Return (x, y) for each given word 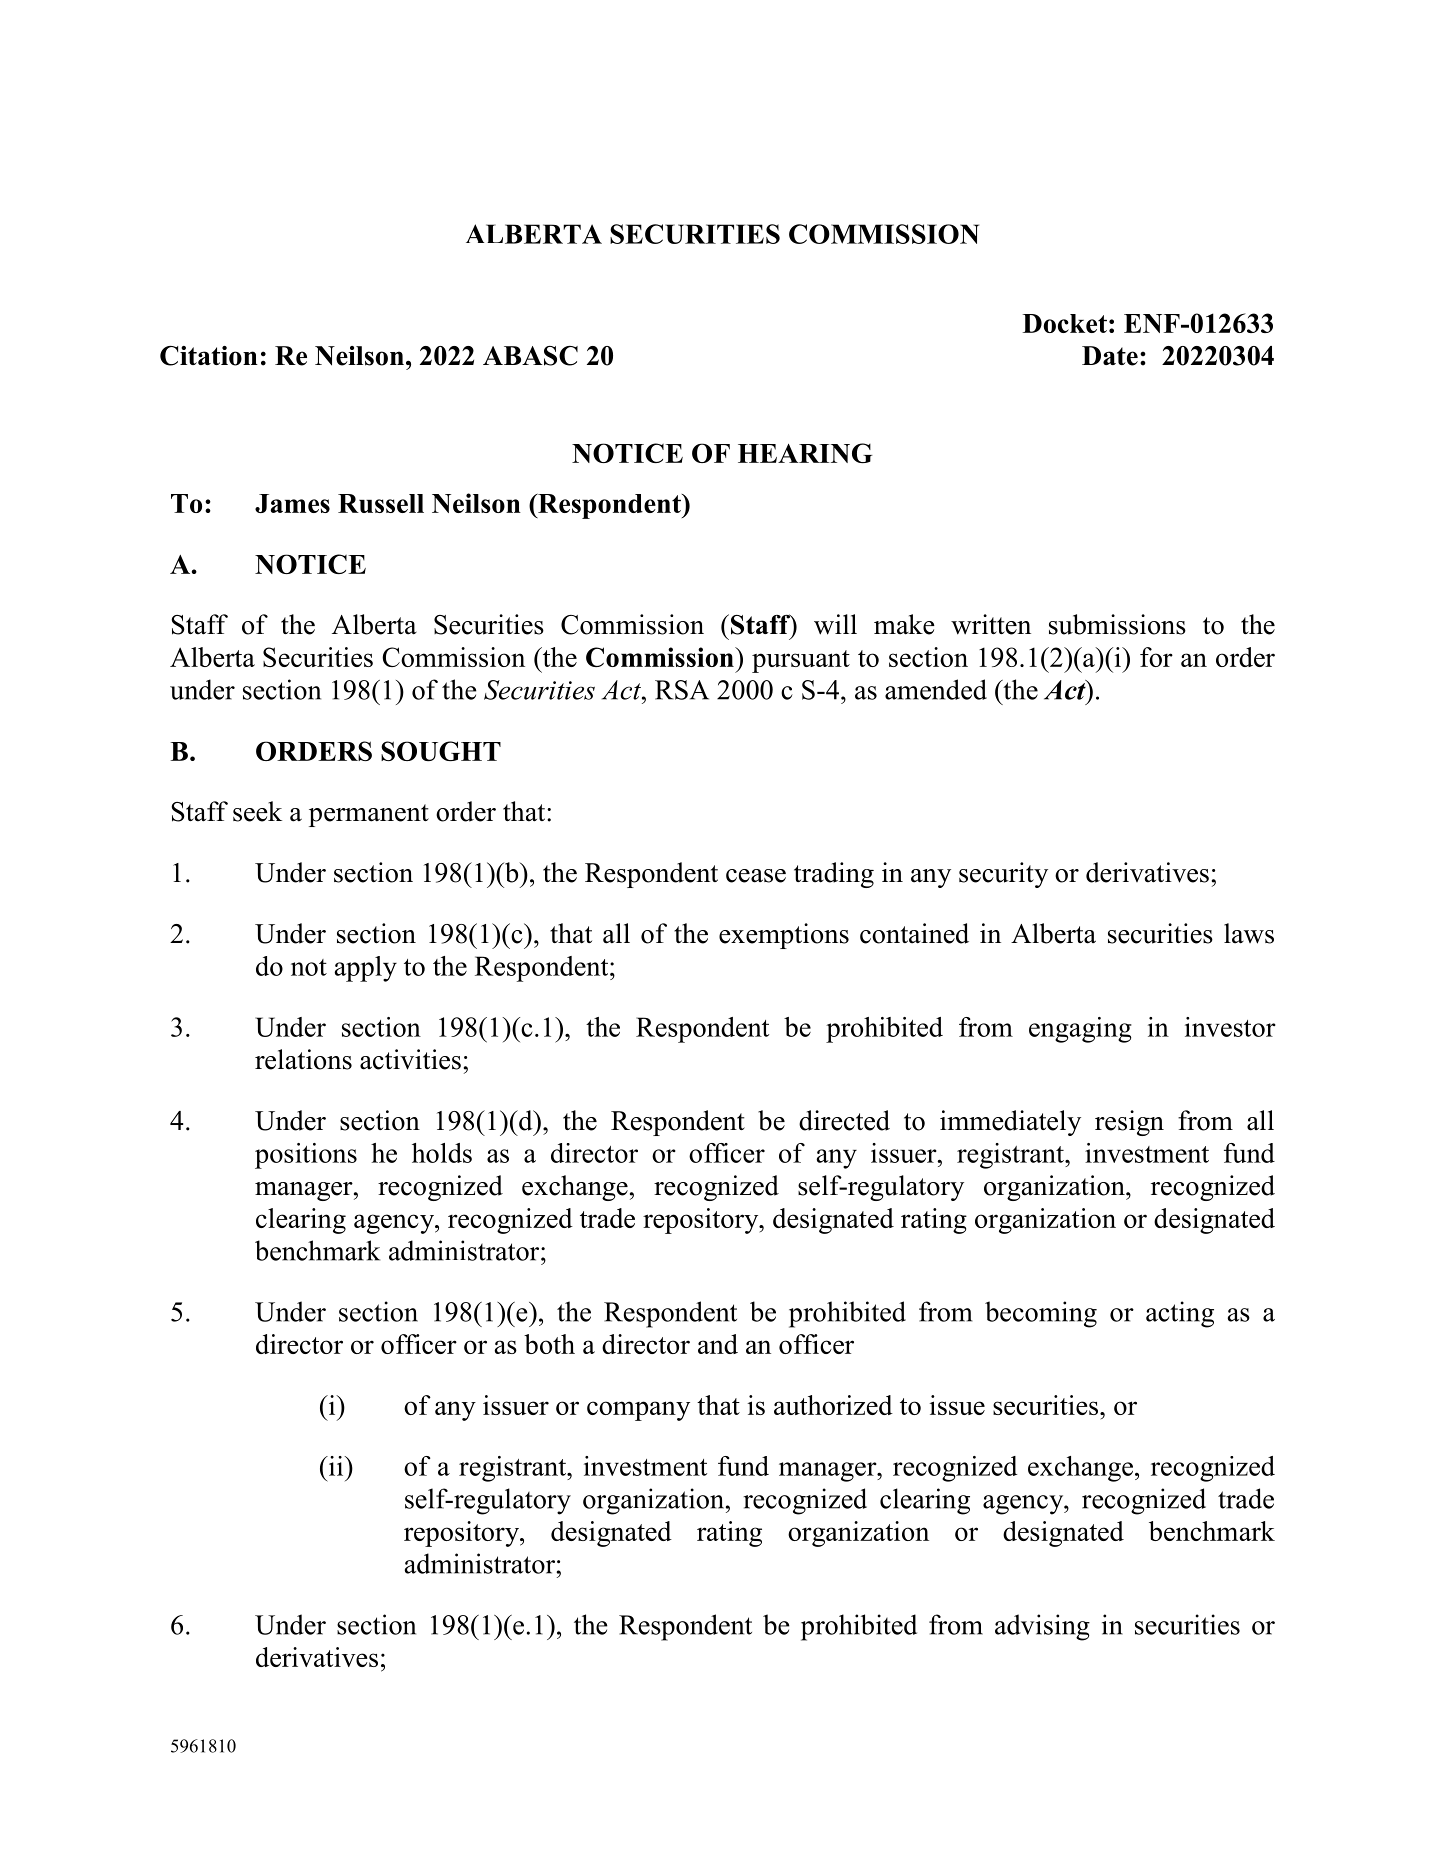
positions (306, 1156)
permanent (369, 815)
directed (844, 1120)
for (1156, 657)
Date (1110, 356)
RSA (682, 690)
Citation (209, 356)
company (638, 1411)
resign (1129, 1123)
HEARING (805, 453)
